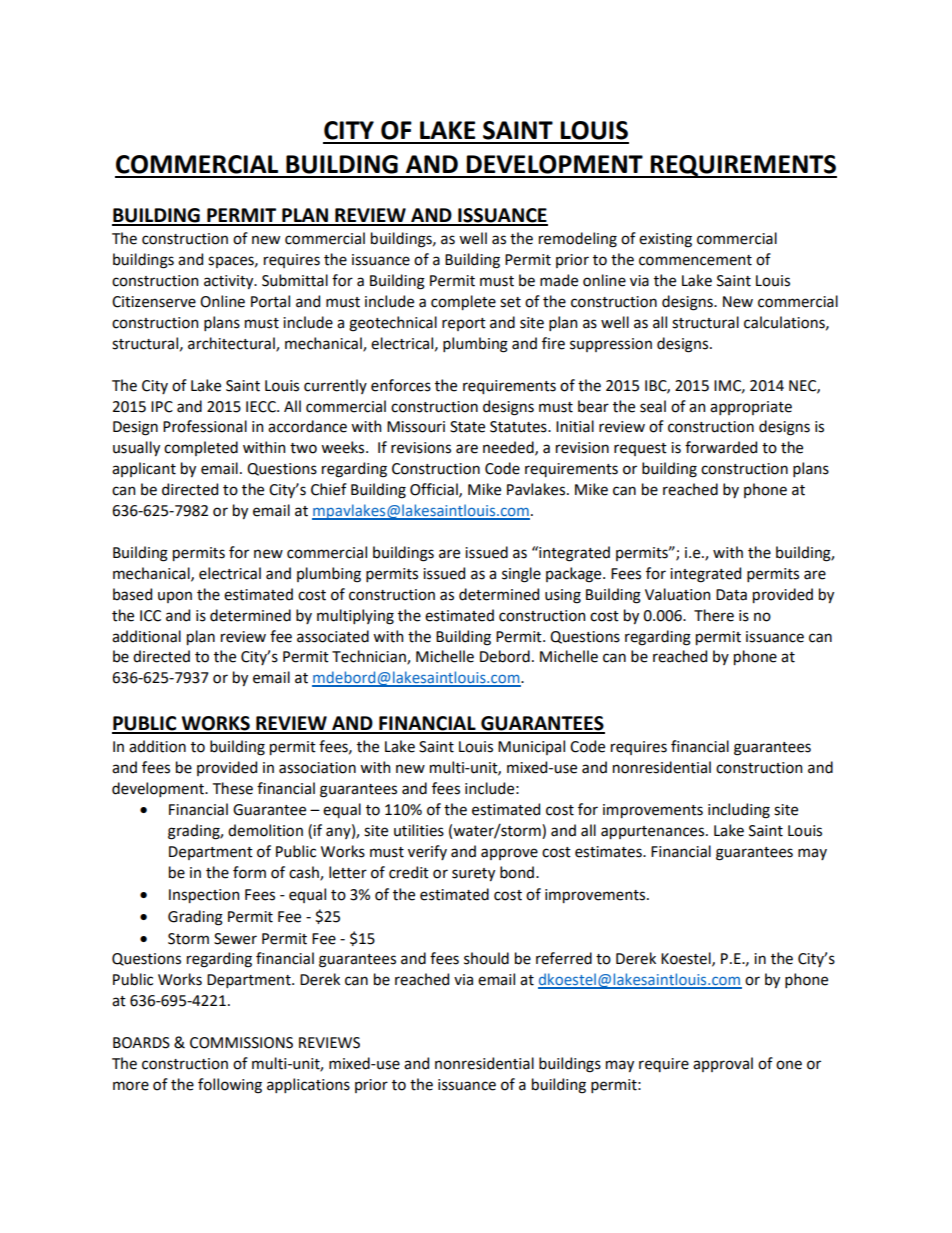  Describe the element at coordinates (510, 302) in the screenshot. I see `set` at that location.
